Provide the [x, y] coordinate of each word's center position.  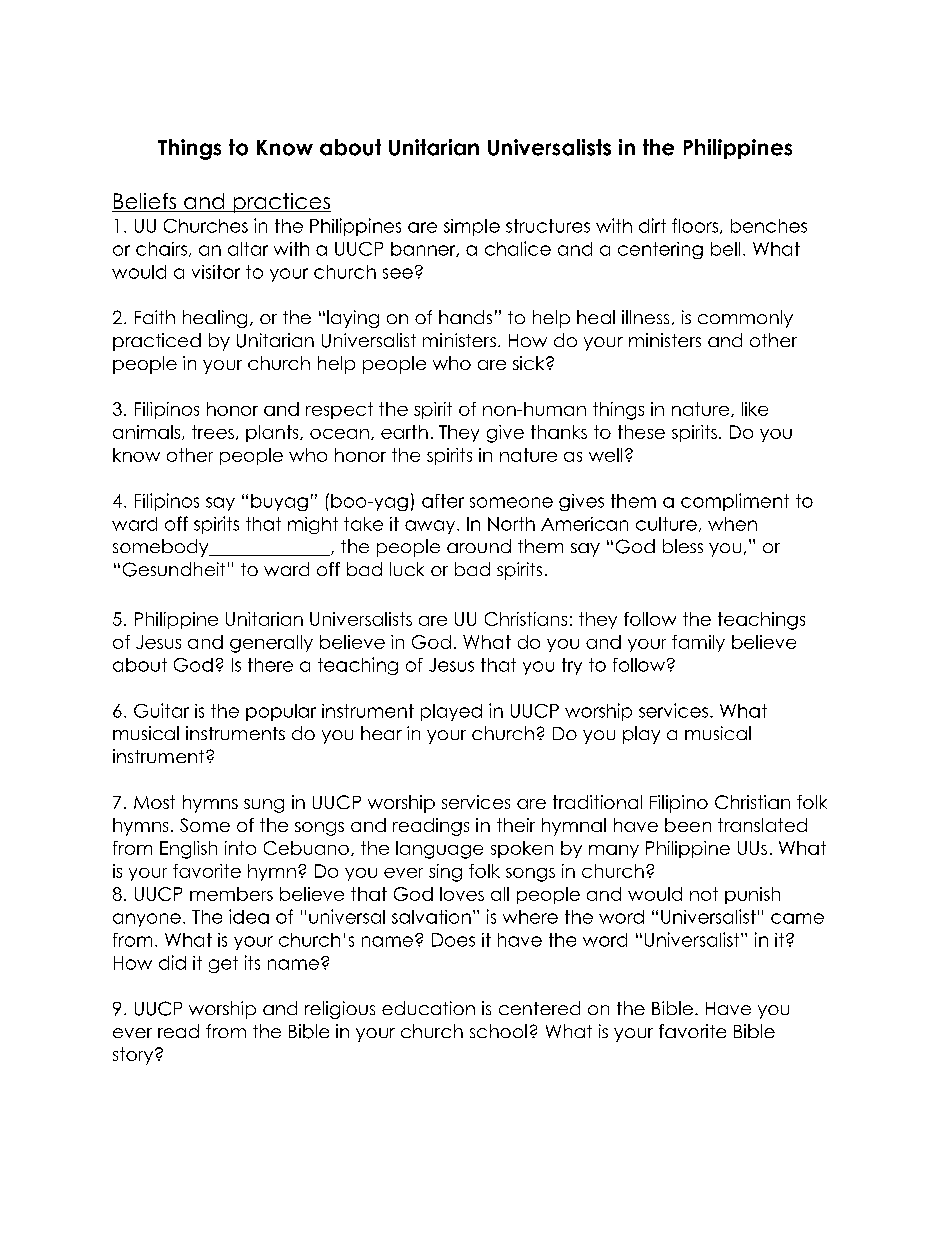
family [698, 643]
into [240, 848]
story [134, 1056]
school [498, 1031]
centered [539, 1008]
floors [696, 226]
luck [407, 569]
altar [248, 249]
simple [472, 227]
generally [271, 644]
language [439, 850]
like [755, 409]
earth [404, 432]
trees [213, 432]
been [688, 825]
